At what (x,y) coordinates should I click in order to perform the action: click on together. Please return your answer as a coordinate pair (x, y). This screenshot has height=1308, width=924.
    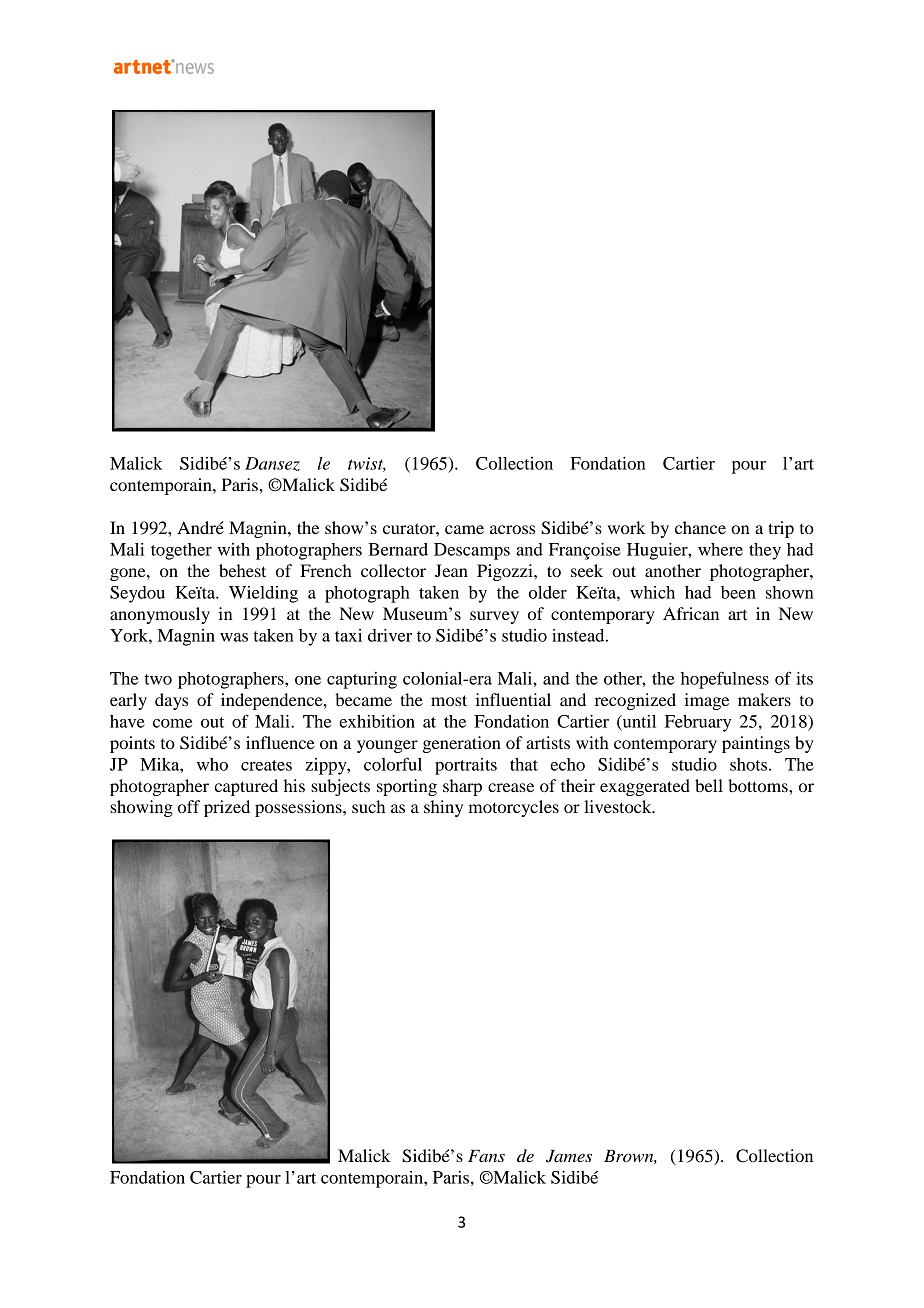
    Looking at the image, I should click on (181, 551).
